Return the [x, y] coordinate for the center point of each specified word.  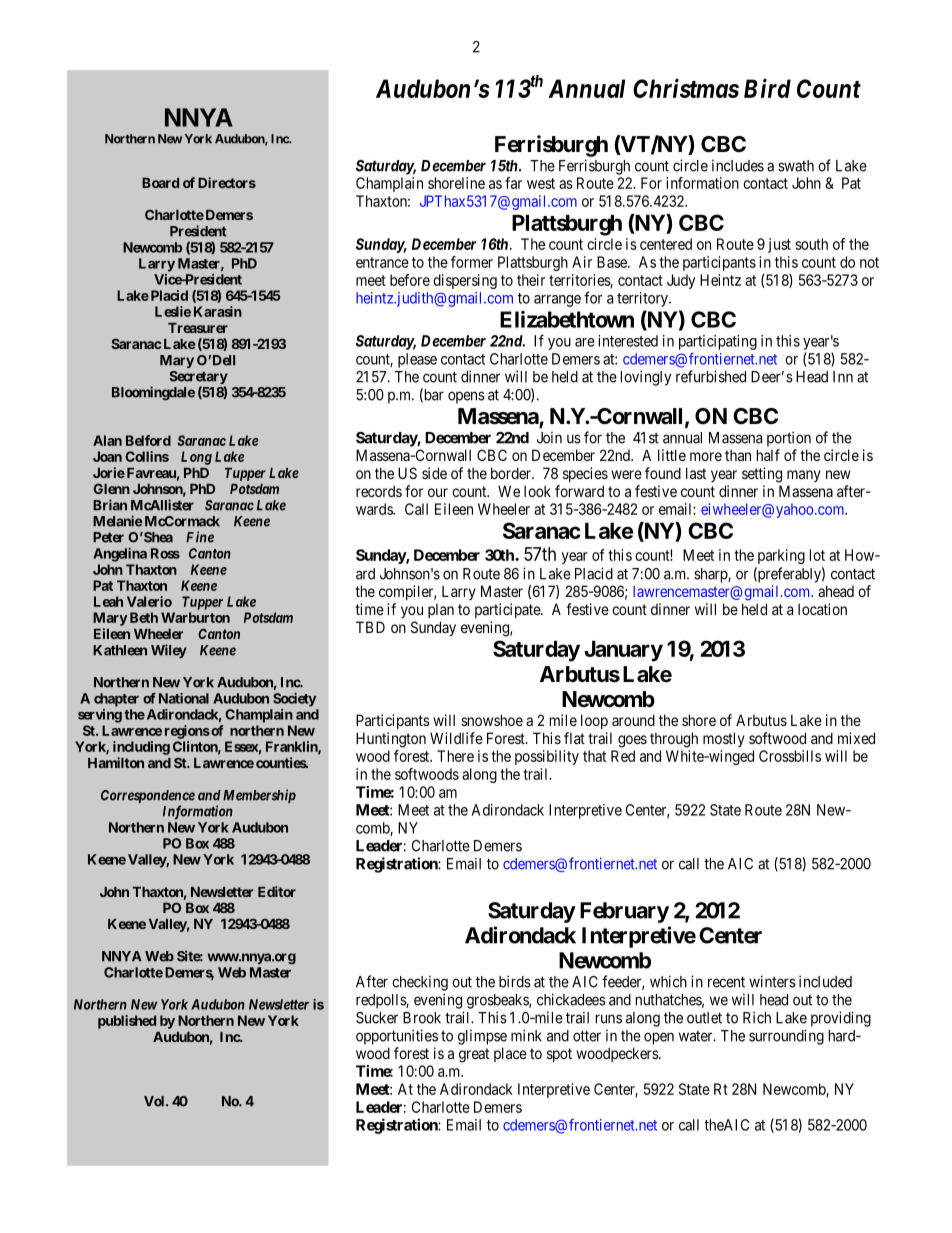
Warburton [195, 617]
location [822, 609]
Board [160, 183]
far [513, 183]
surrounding [786, 1037]
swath [796, 166]
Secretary [198, 379]
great [474, 1055]
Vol [155, 1101]
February [624, 912]
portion [789, 439]
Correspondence [148, 796]
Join [549, 438]
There [455, 756]
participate [508, 610]
